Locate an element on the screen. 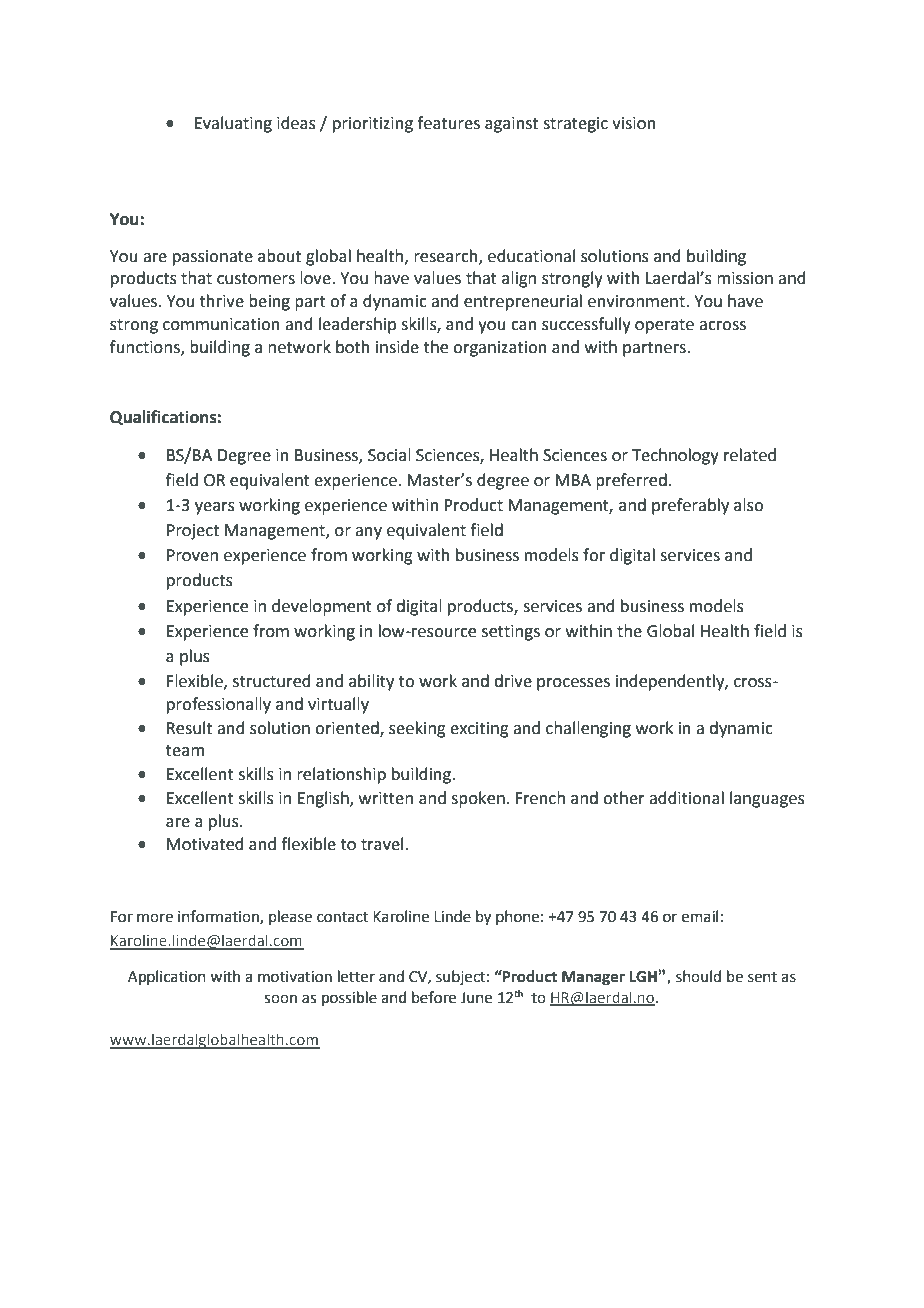  vision is located at coordinates (634, 123).
